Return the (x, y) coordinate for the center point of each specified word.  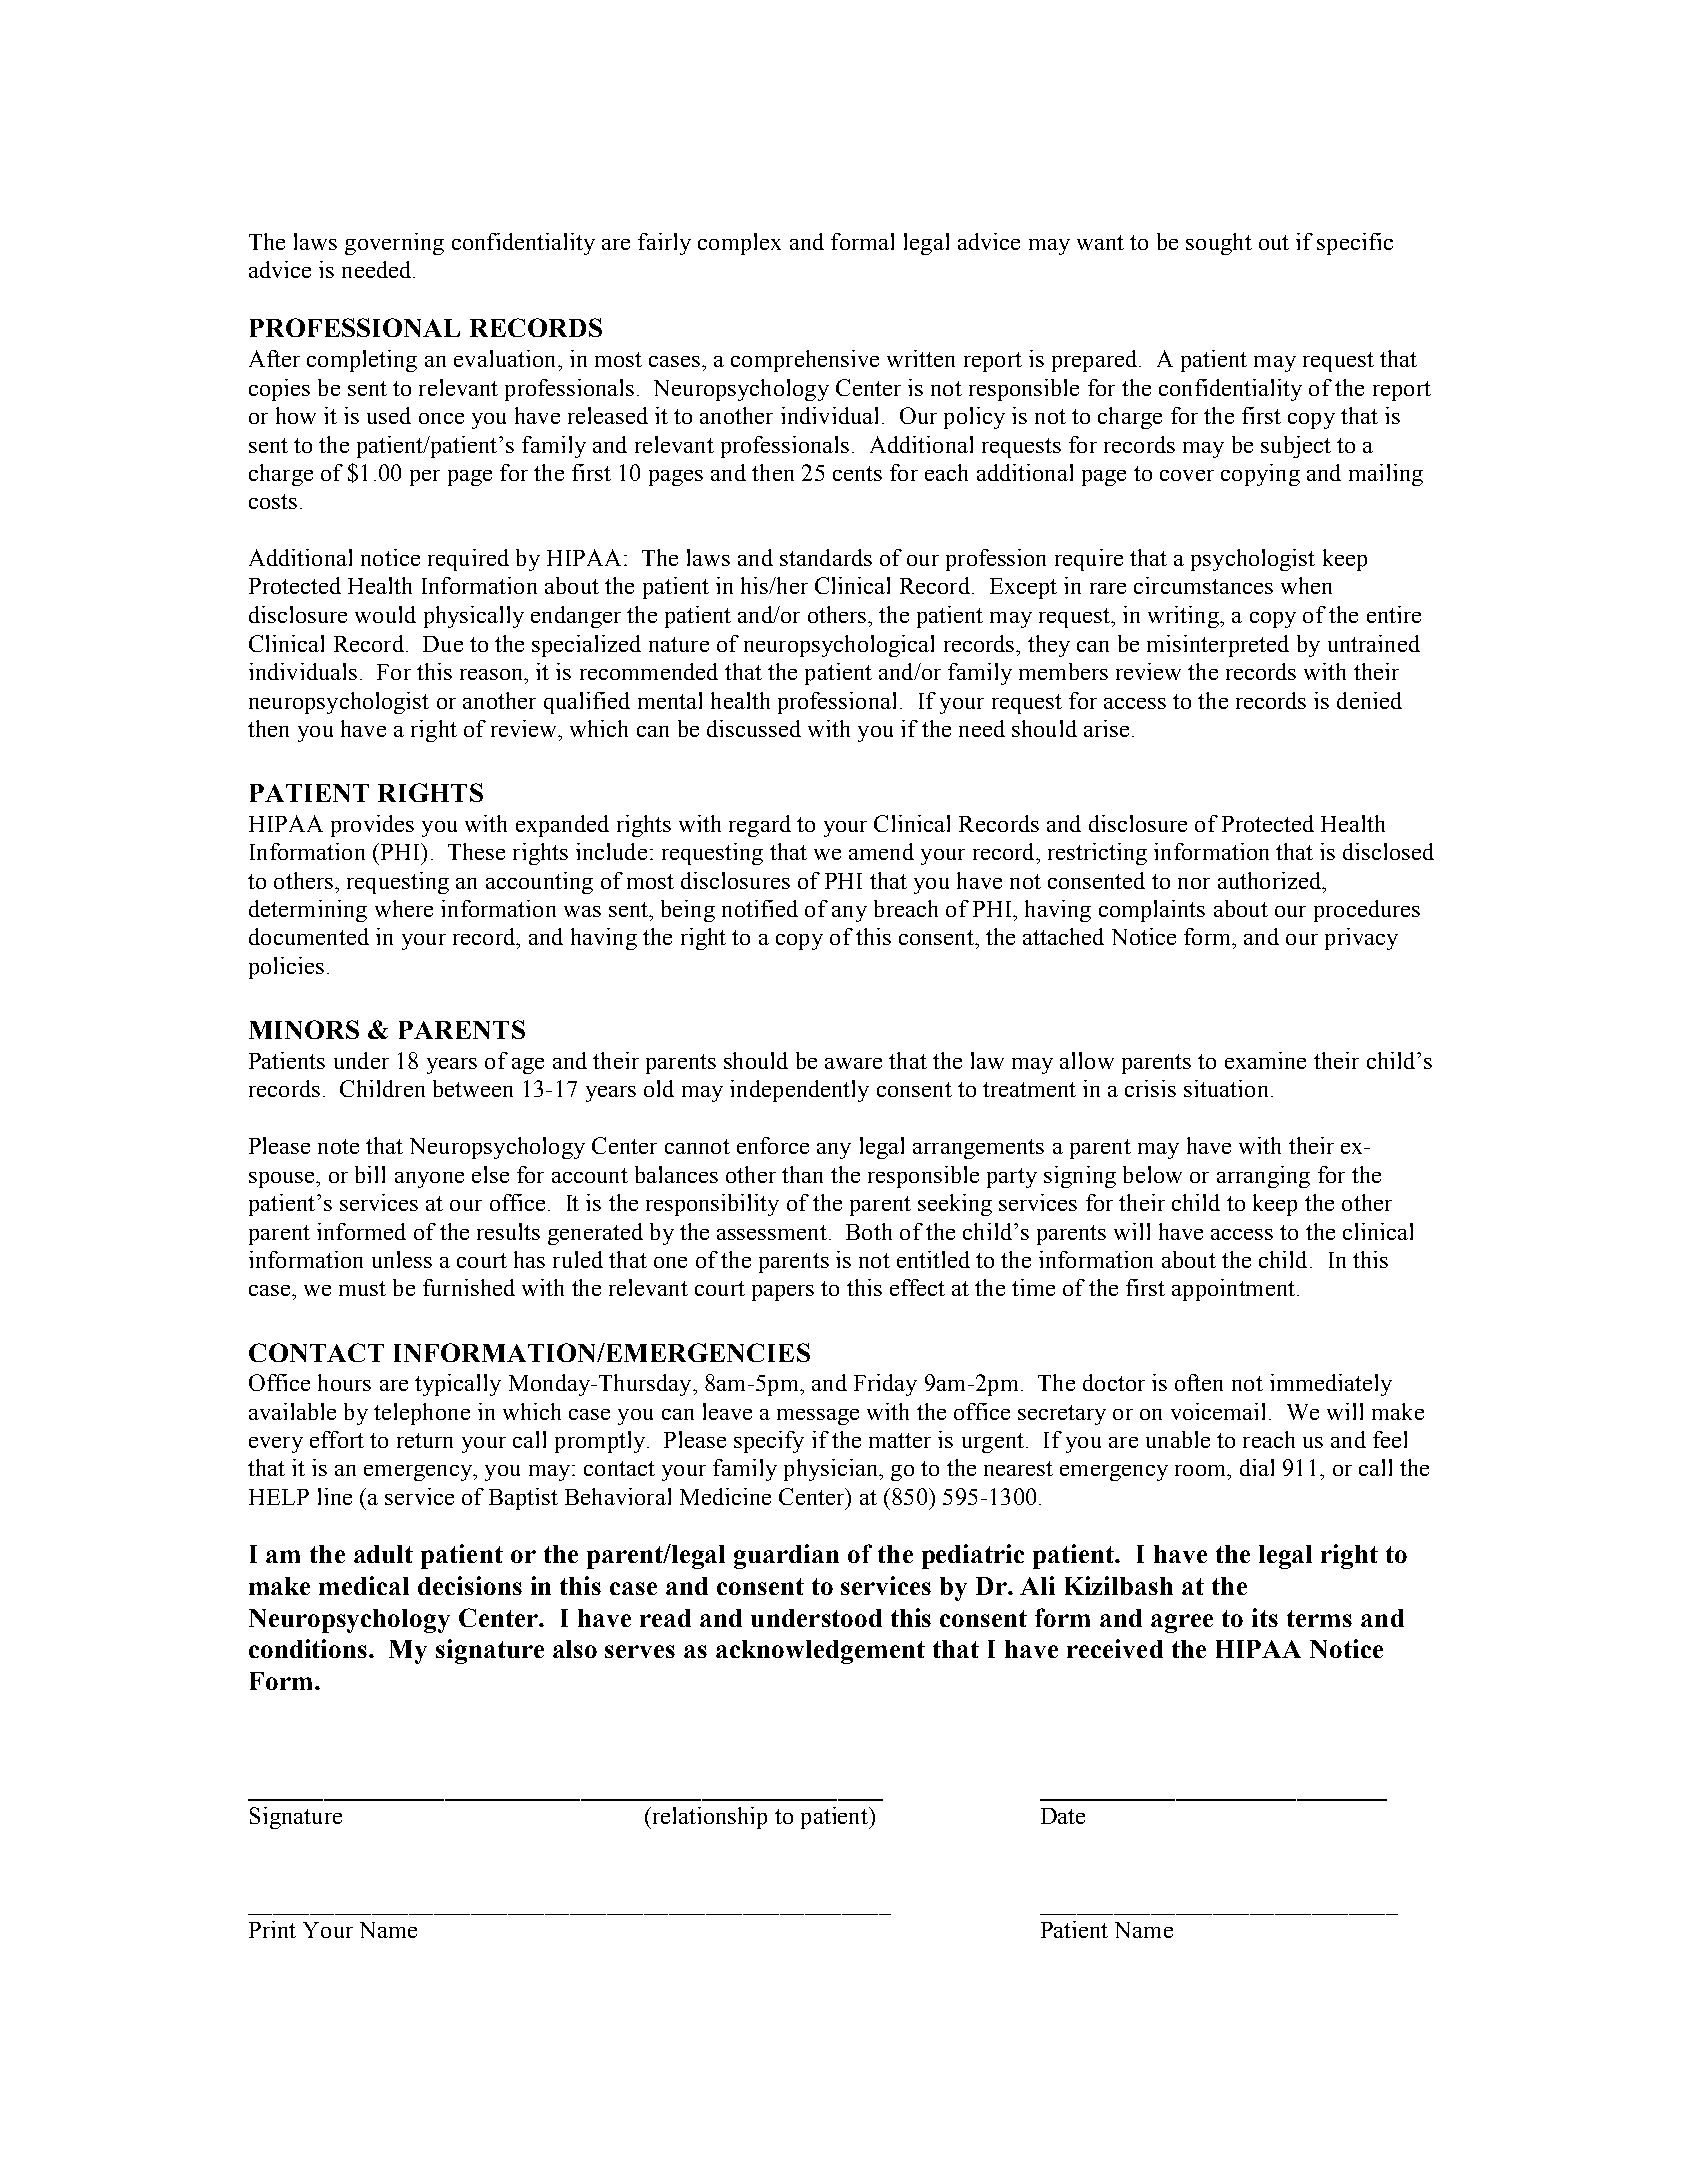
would (385, 614)
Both (869, 1231)
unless (402, 1259)
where (404, 908)
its (1265, 1617)
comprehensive (805, 361)
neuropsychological (839, 646)
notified (760, 908)
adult (383, 1554)
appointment (1233, 1290)
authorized (1270, 880)
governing (394, 244)
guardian (786, 1556)
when (1306, 585)
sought (1219, 244)
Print (272, 1929)
